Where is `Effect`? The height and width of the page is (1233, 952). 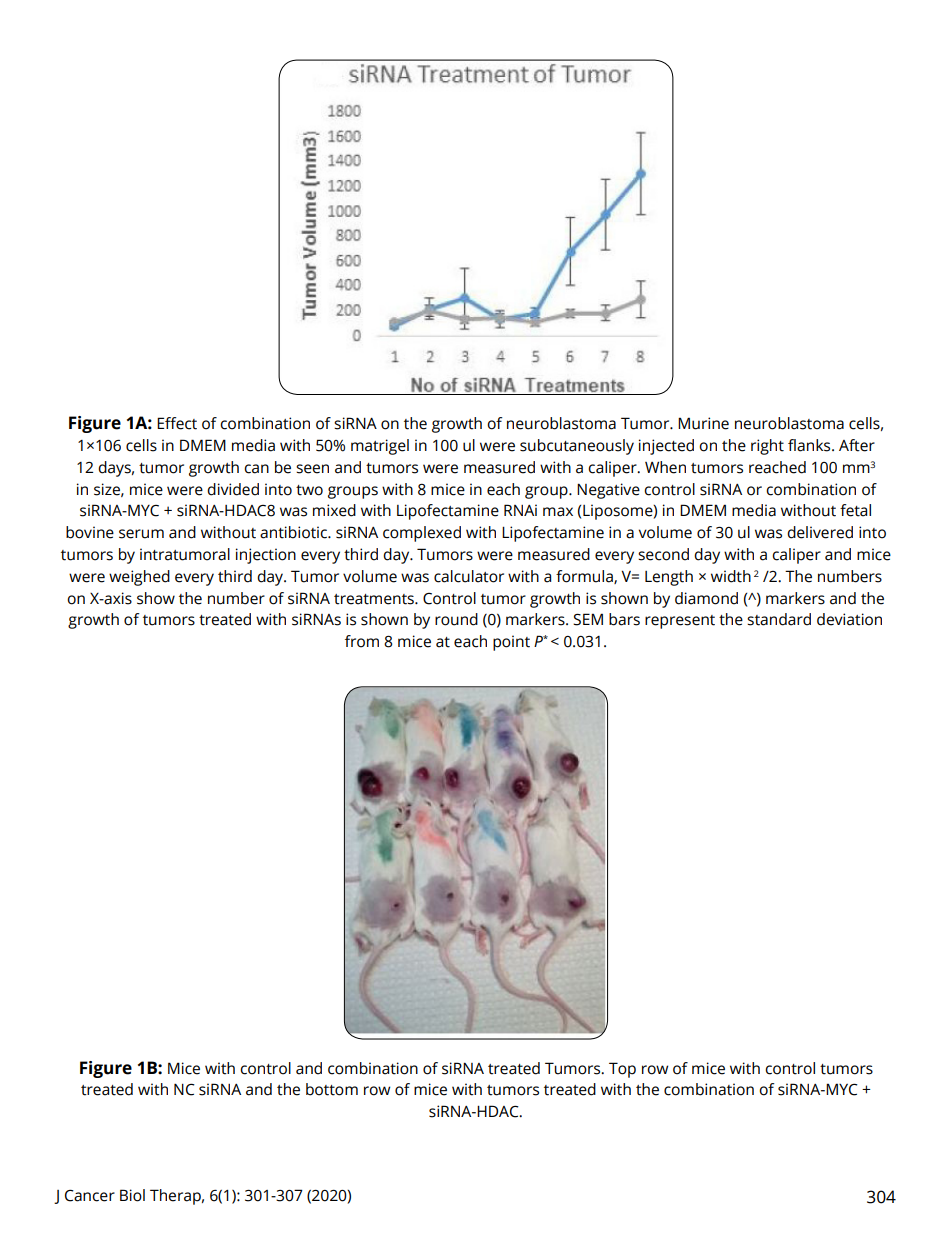
Effect is located at coordinates (177, 423).
